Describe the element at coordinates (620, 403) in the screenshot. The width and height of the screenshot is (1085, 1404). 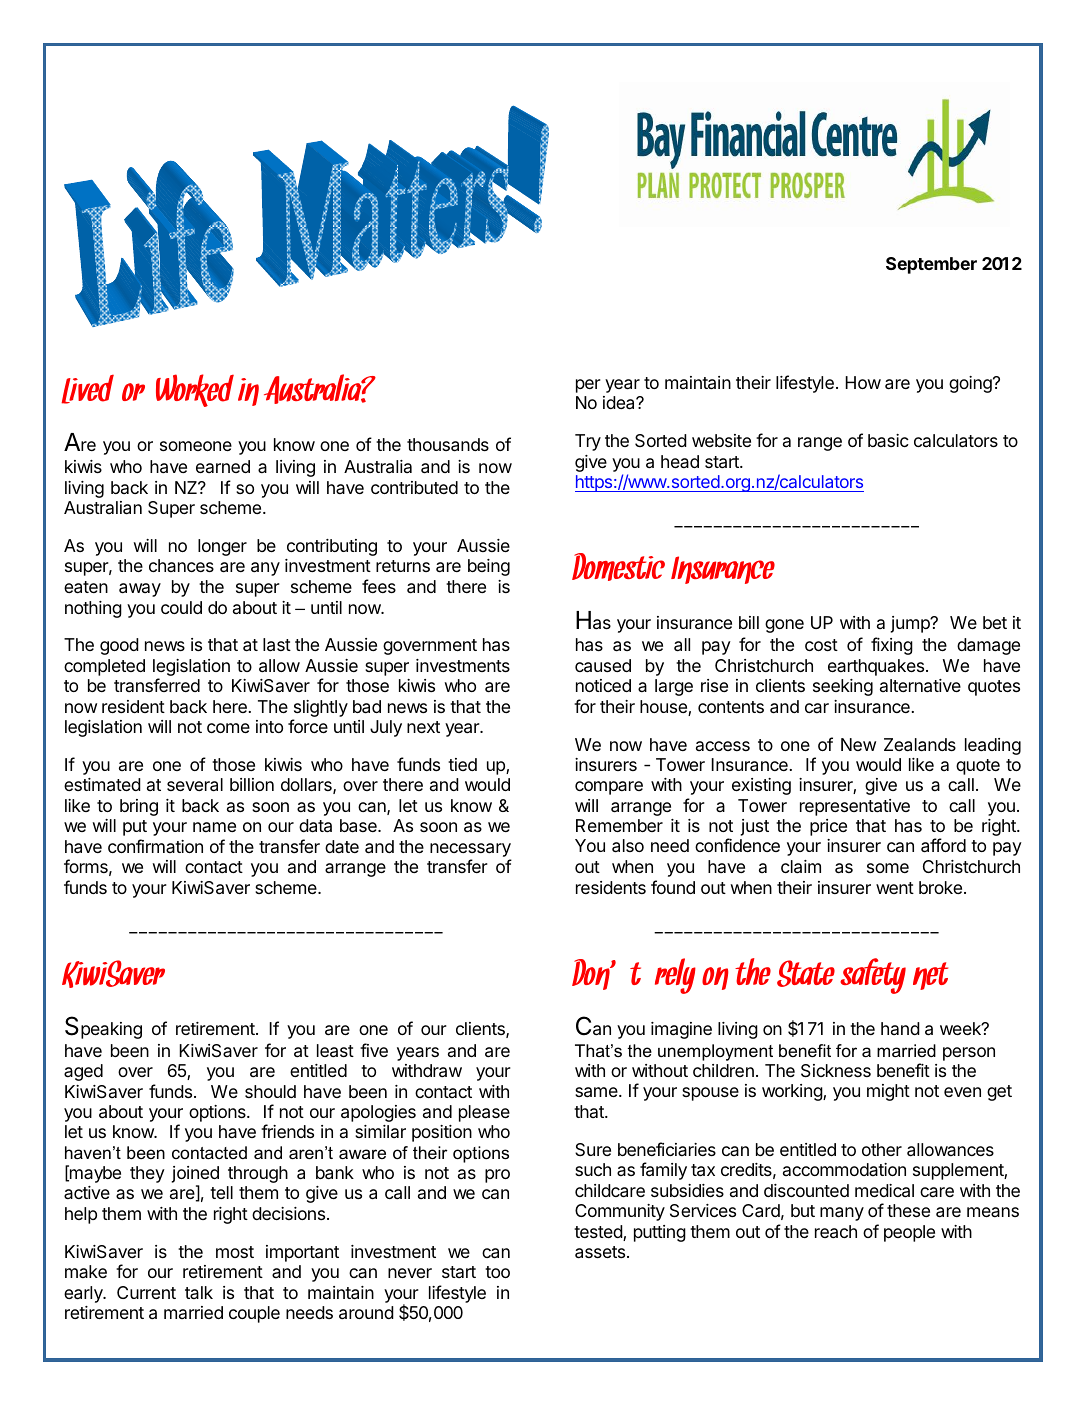
I see `idea` at that location.
